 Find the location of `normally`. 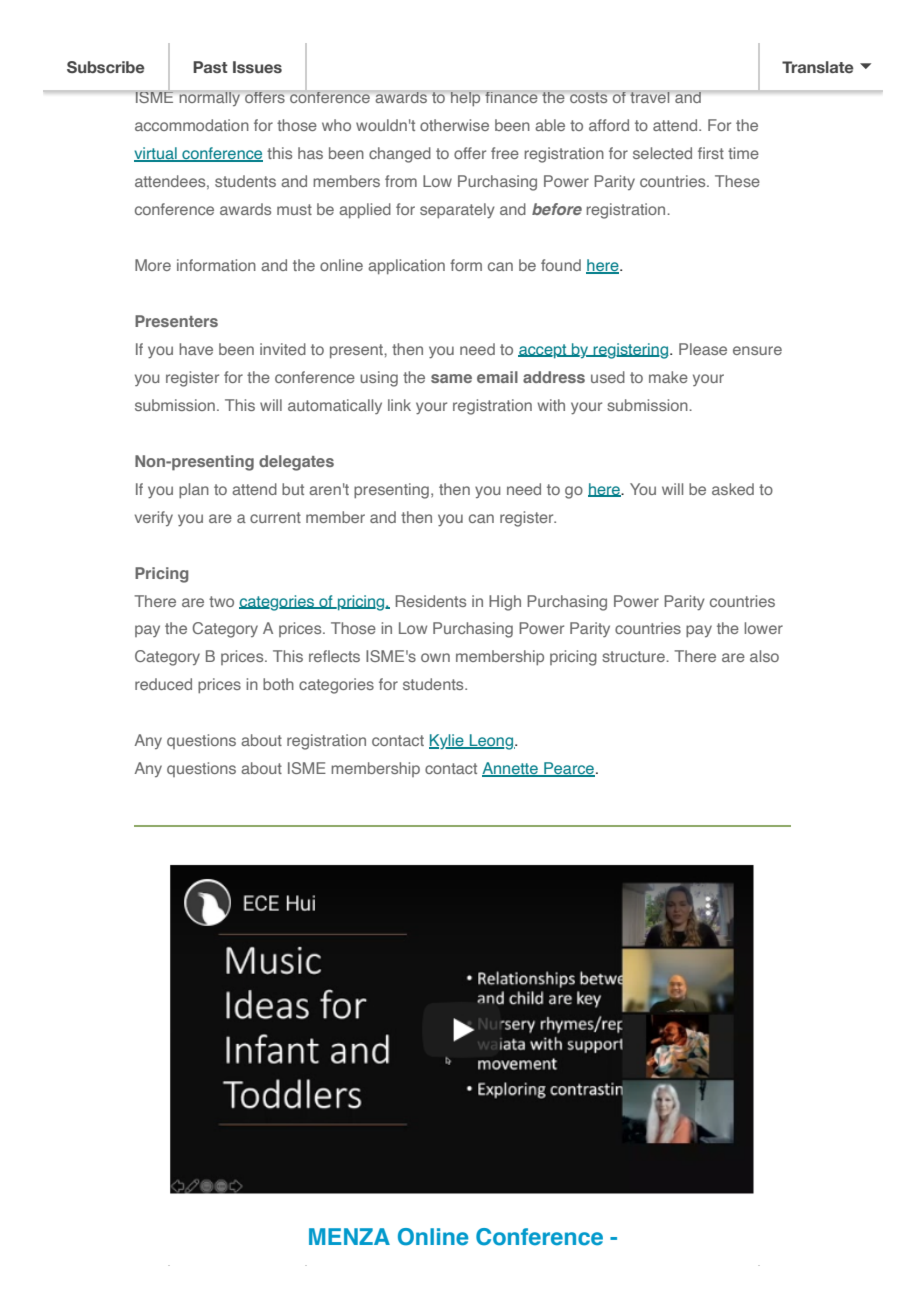

normally is located at coordinates (210, 98).
